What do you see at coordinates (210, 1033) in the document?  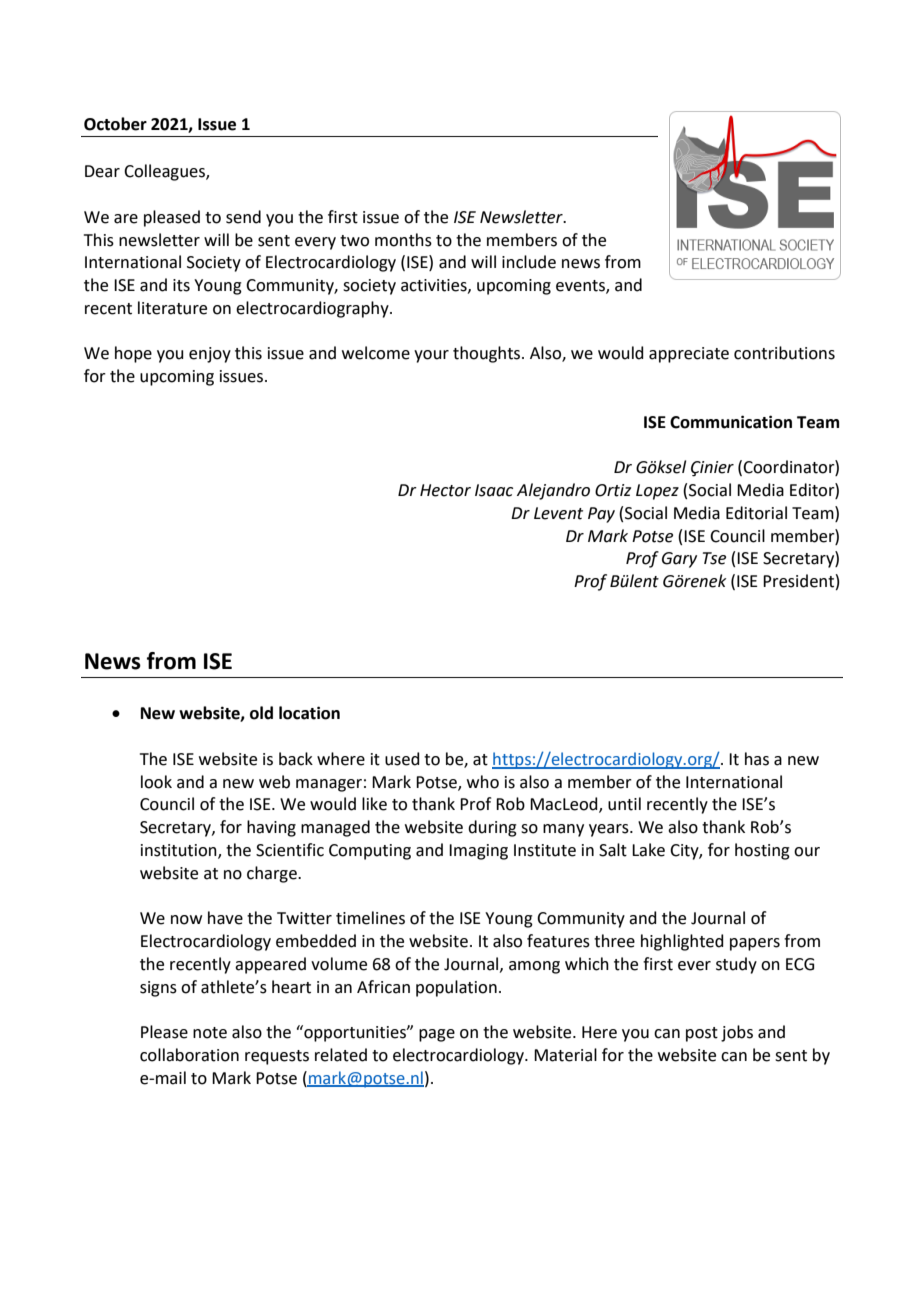 I see `note` at bounding box center [210, 1033].
